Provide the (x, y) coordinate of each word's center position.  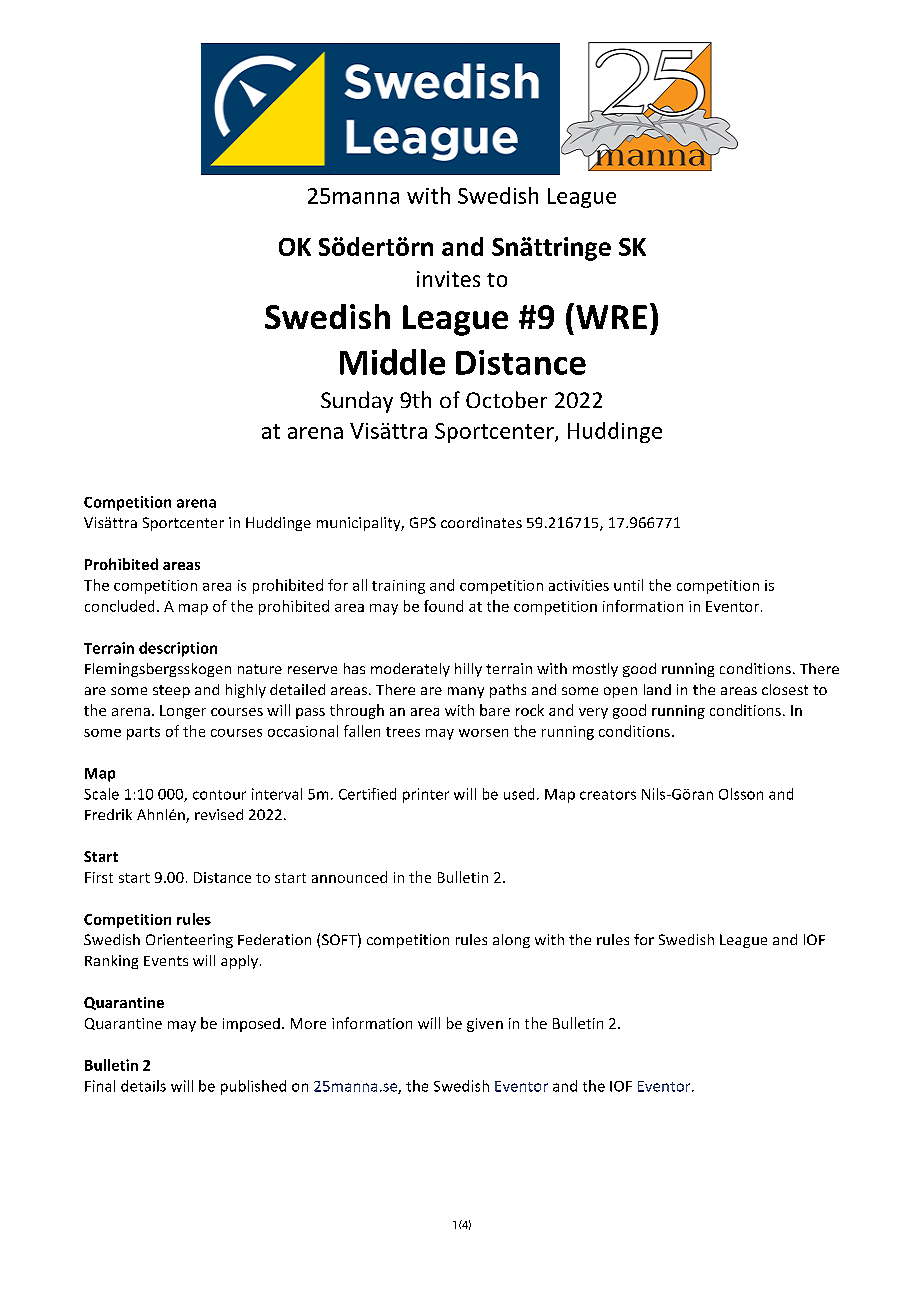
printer (426, 795)
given (485, 1025)
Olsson (741, 794)
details (143, 1086)
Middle (392, 362)
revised (219, 814)
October (506, 399)
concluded (119, 606)
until (628, 585)
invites (448, 279)
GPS (423, 522)
